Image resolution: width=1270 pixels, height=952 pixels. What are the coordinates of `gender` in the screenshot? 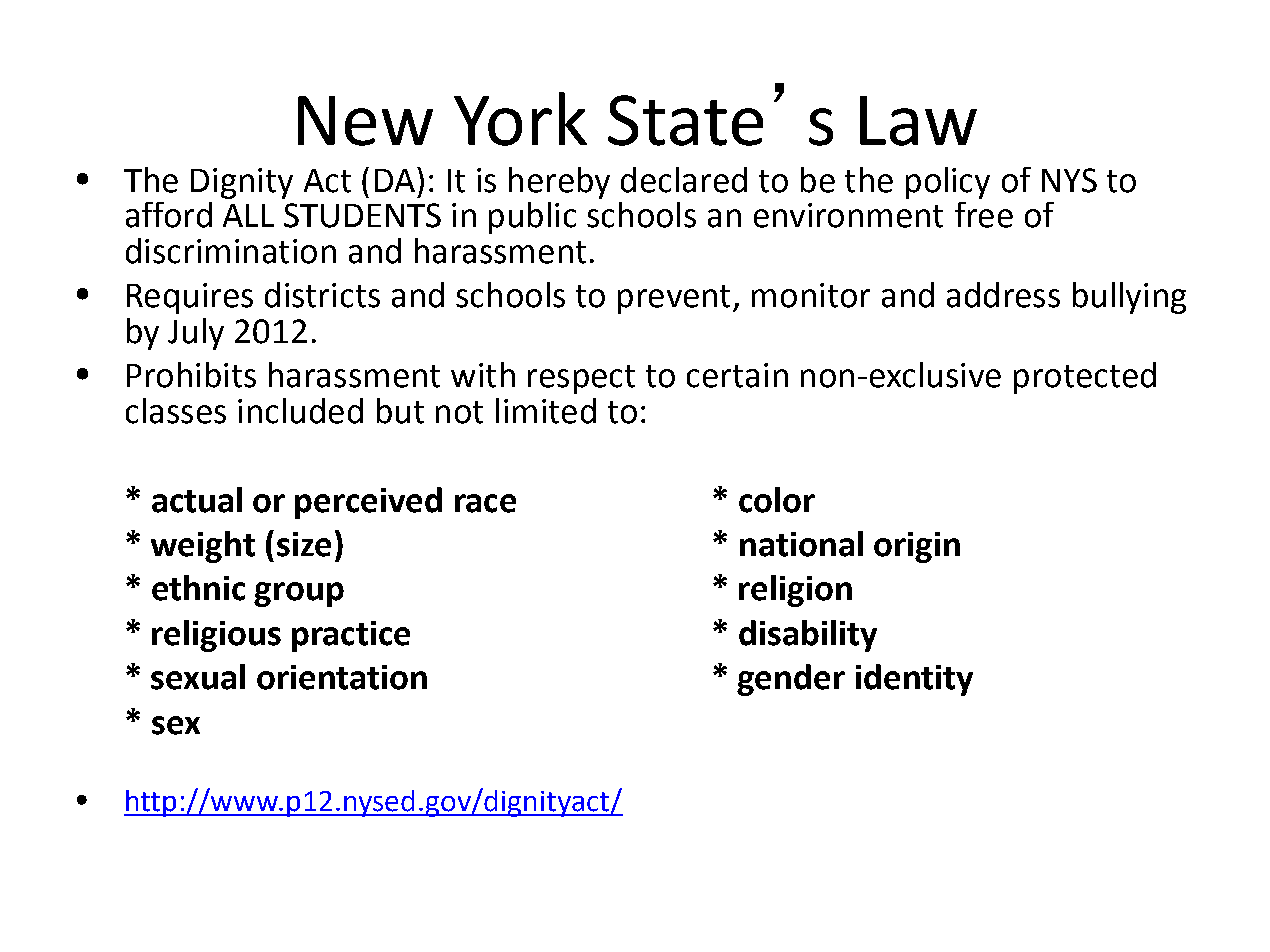 It's located at (791, 680).
